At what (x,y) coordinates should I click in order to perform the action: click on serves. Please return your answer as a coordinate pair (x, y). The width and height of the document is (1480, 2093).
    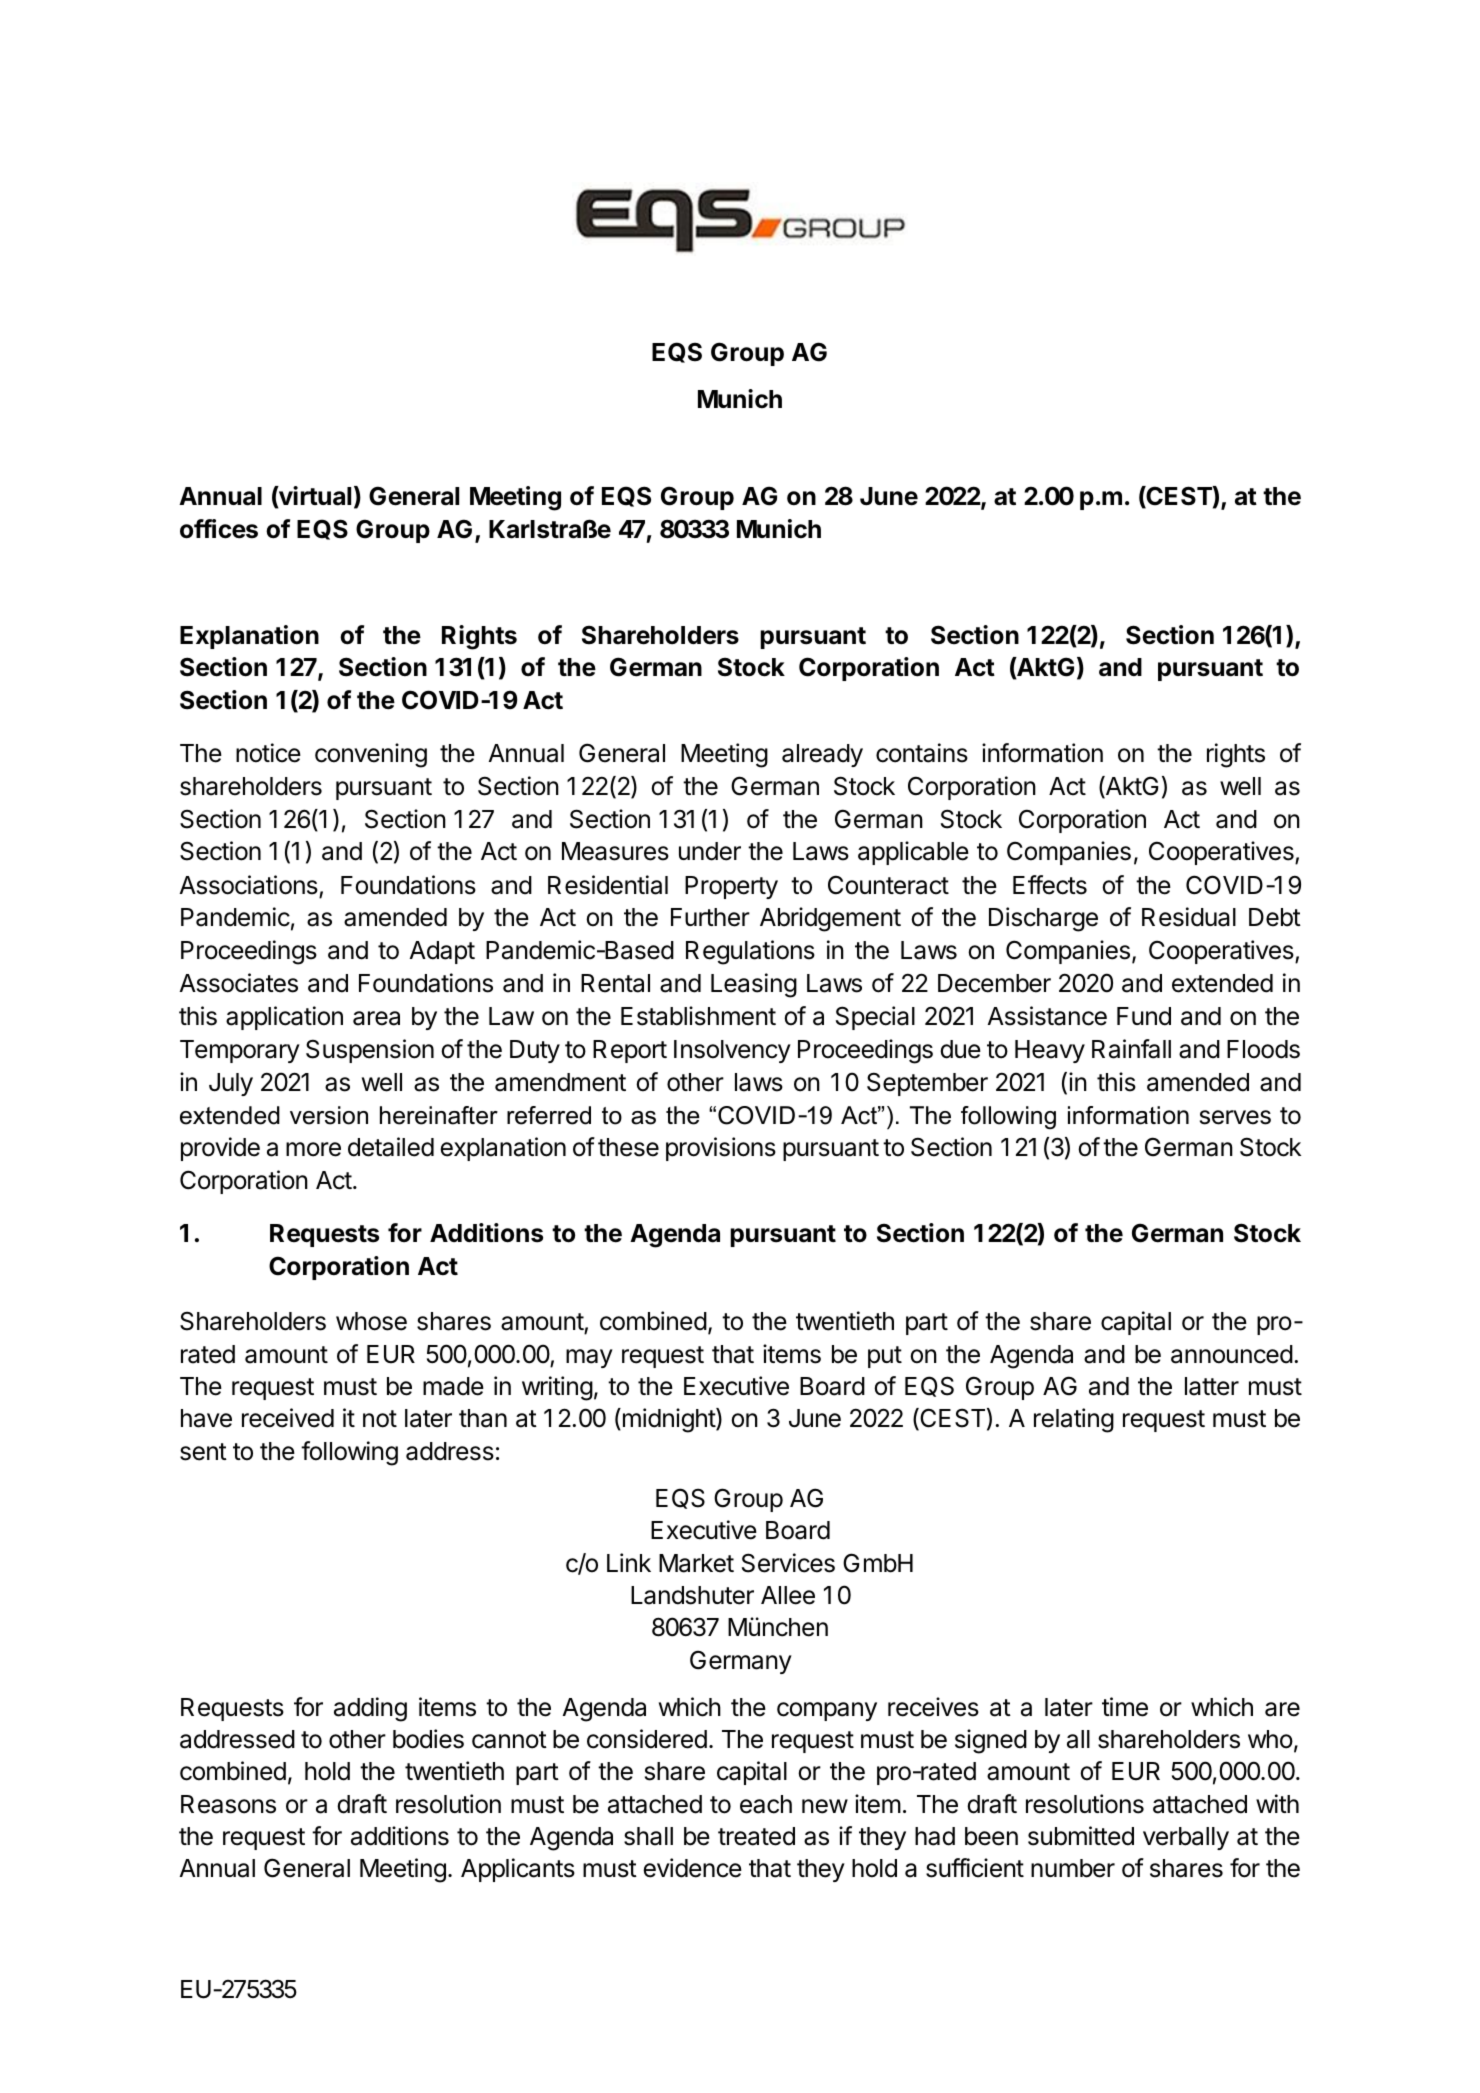
    Looking at the image, I should click on (1235, 1117).
